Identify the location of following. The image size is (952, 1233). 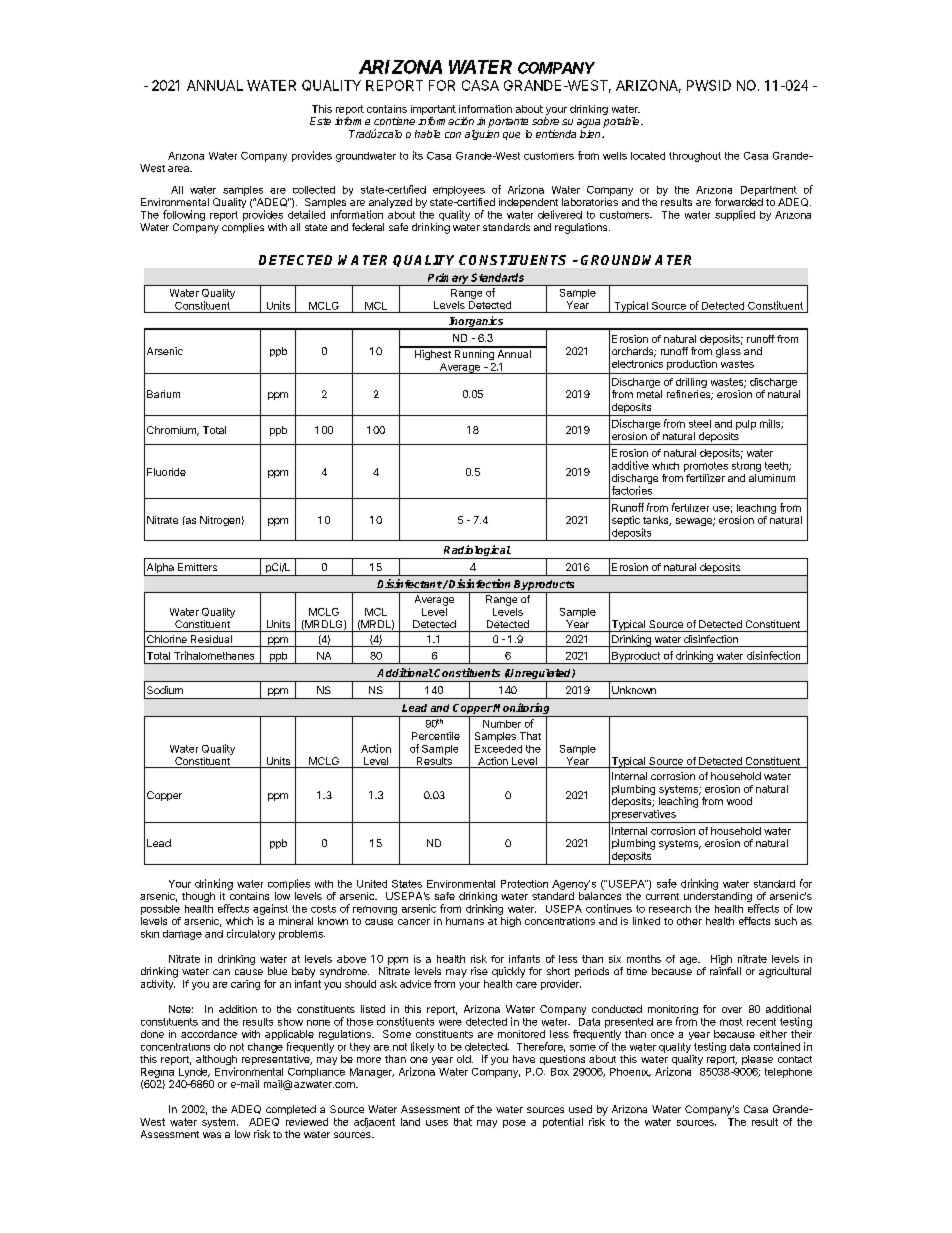
(184, 215).
